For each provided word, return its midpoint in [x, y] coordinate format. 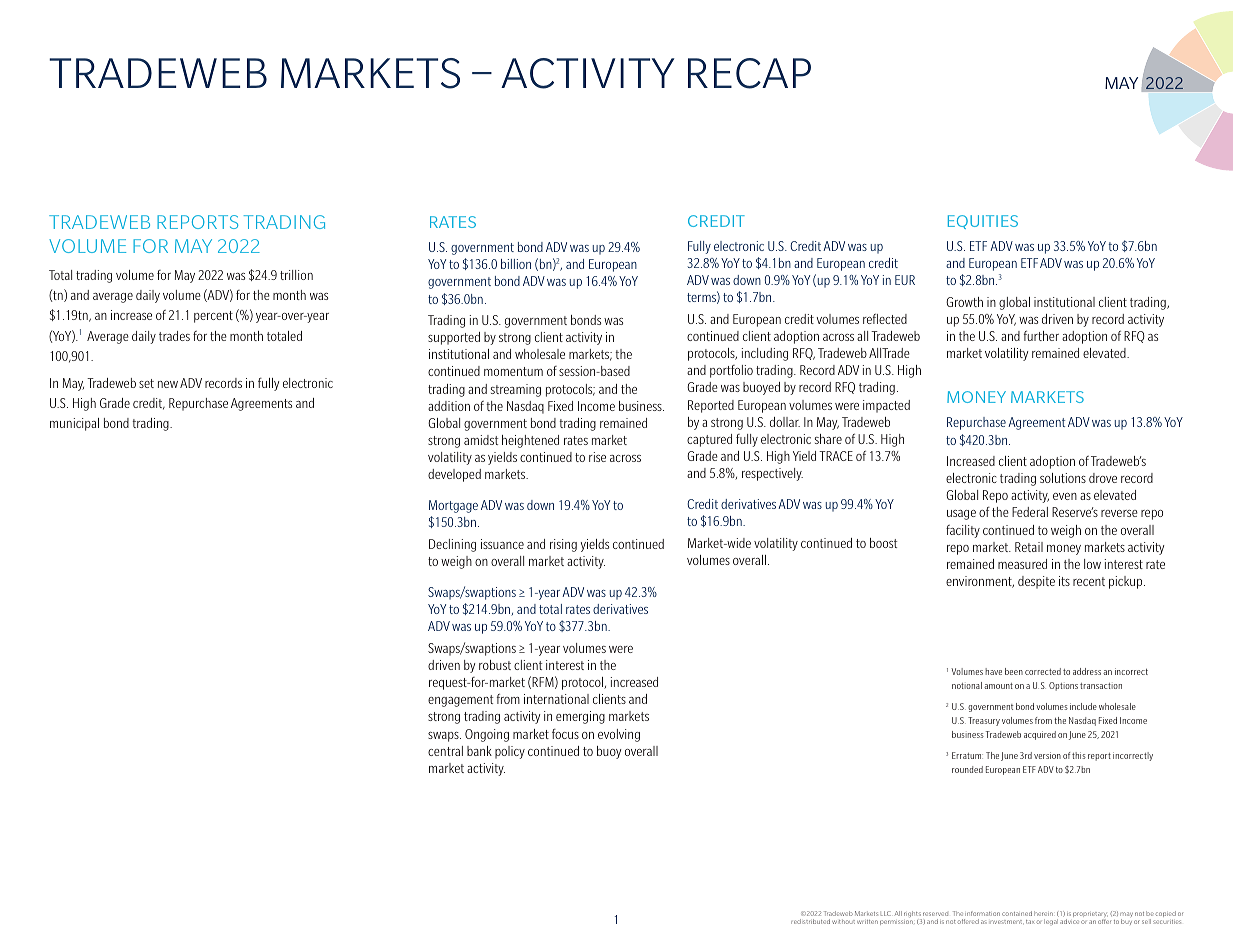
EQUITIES [983, 222]
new [168, 384]
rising [563, 545]
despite [1036, 582]
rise [597, 457]
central [445, 751]
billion [516, 264]
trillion [296, 275]
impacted [886, 406]
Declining [452, 545]
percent [213, 317]
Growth [964, 302]
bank [479, 751]
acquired [1040, 735]
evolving [619, 735]
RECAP [749, 73]
